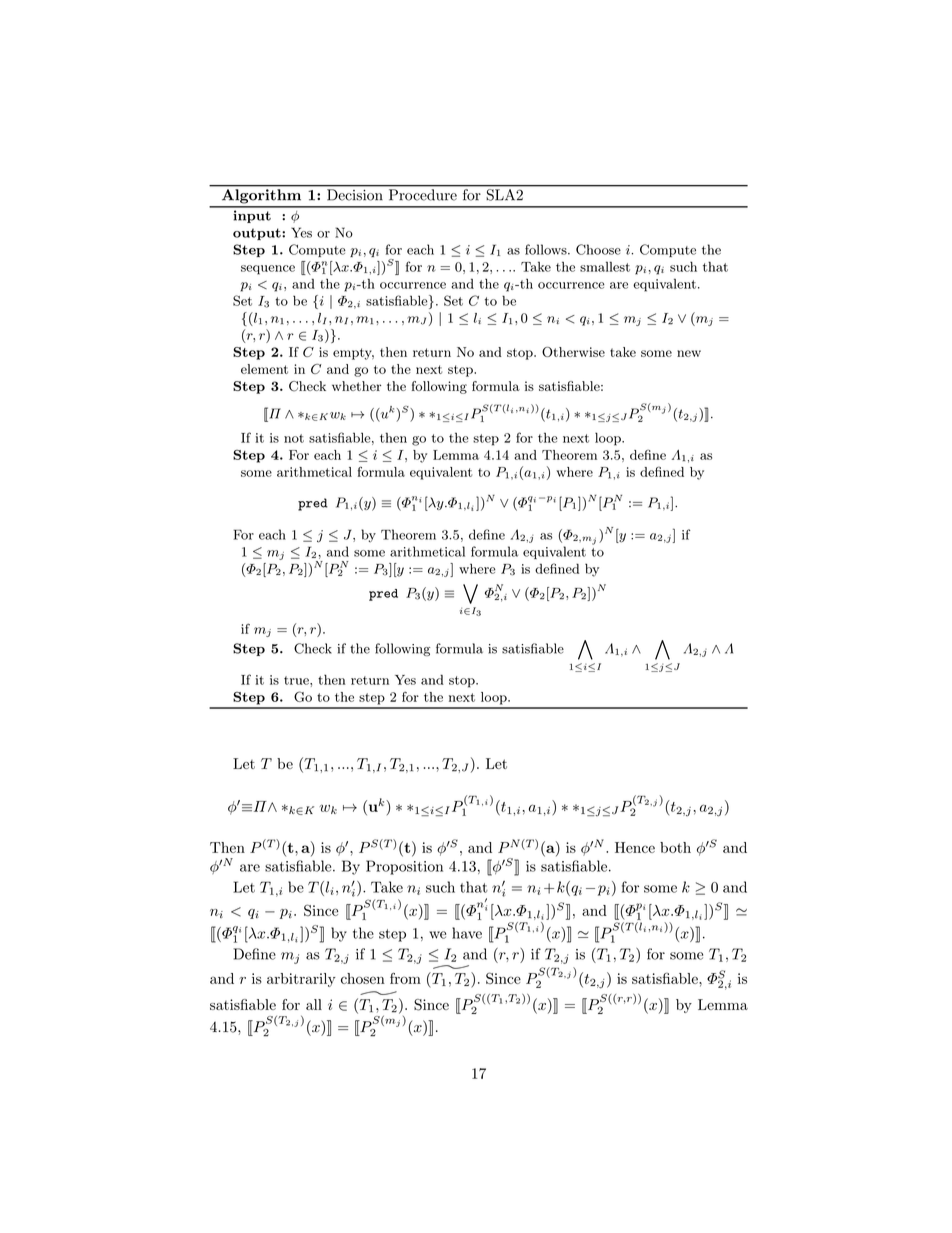 The height and width of the screenshot is (1233, 952). Describe the element at coordinates (354, 194) in the screenshot. I see `Decision` at that location.
